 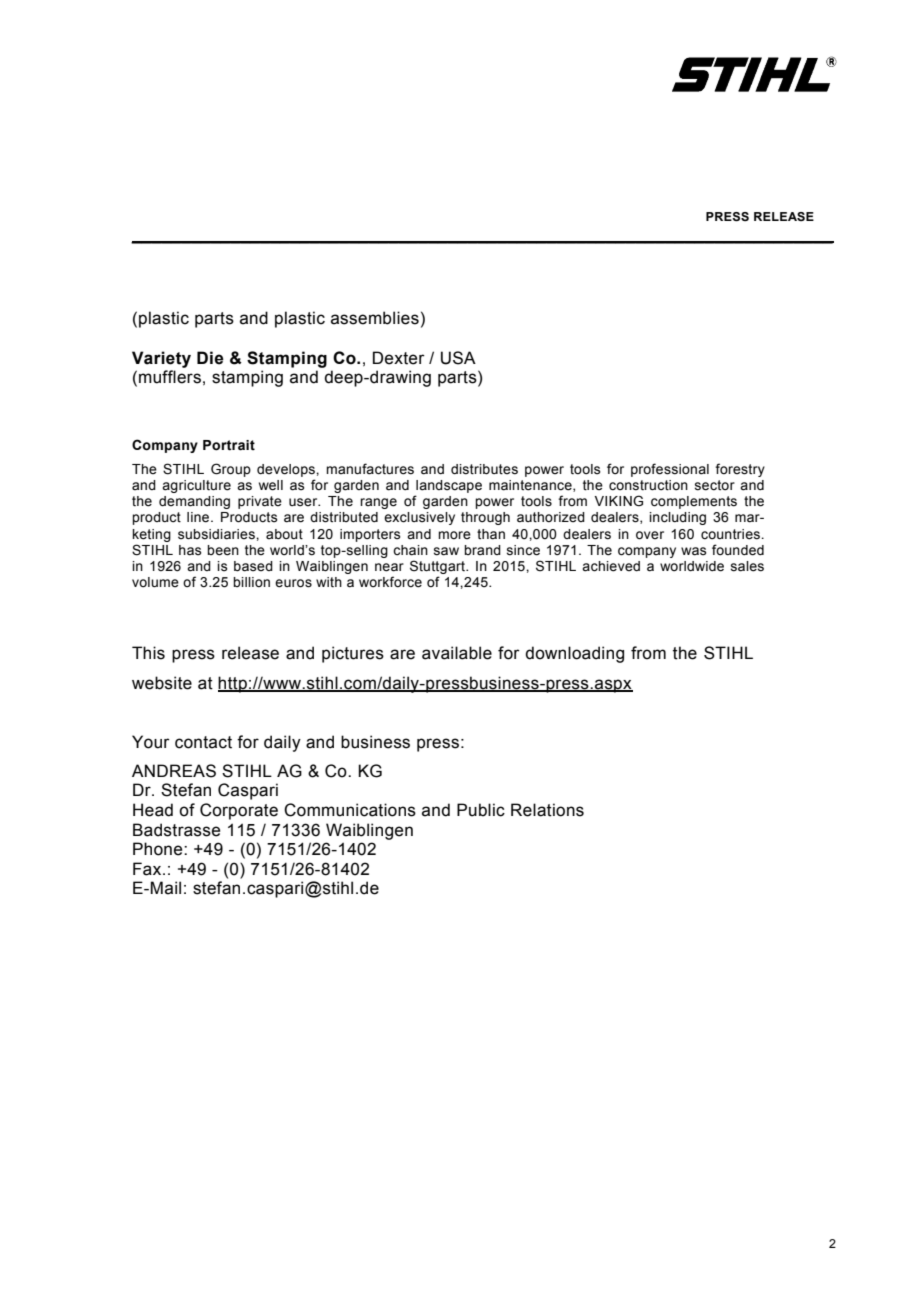 What do you see at coordinates (481, 810) in the screenshot?
I see `Public` at bounding box center [481, 810].
